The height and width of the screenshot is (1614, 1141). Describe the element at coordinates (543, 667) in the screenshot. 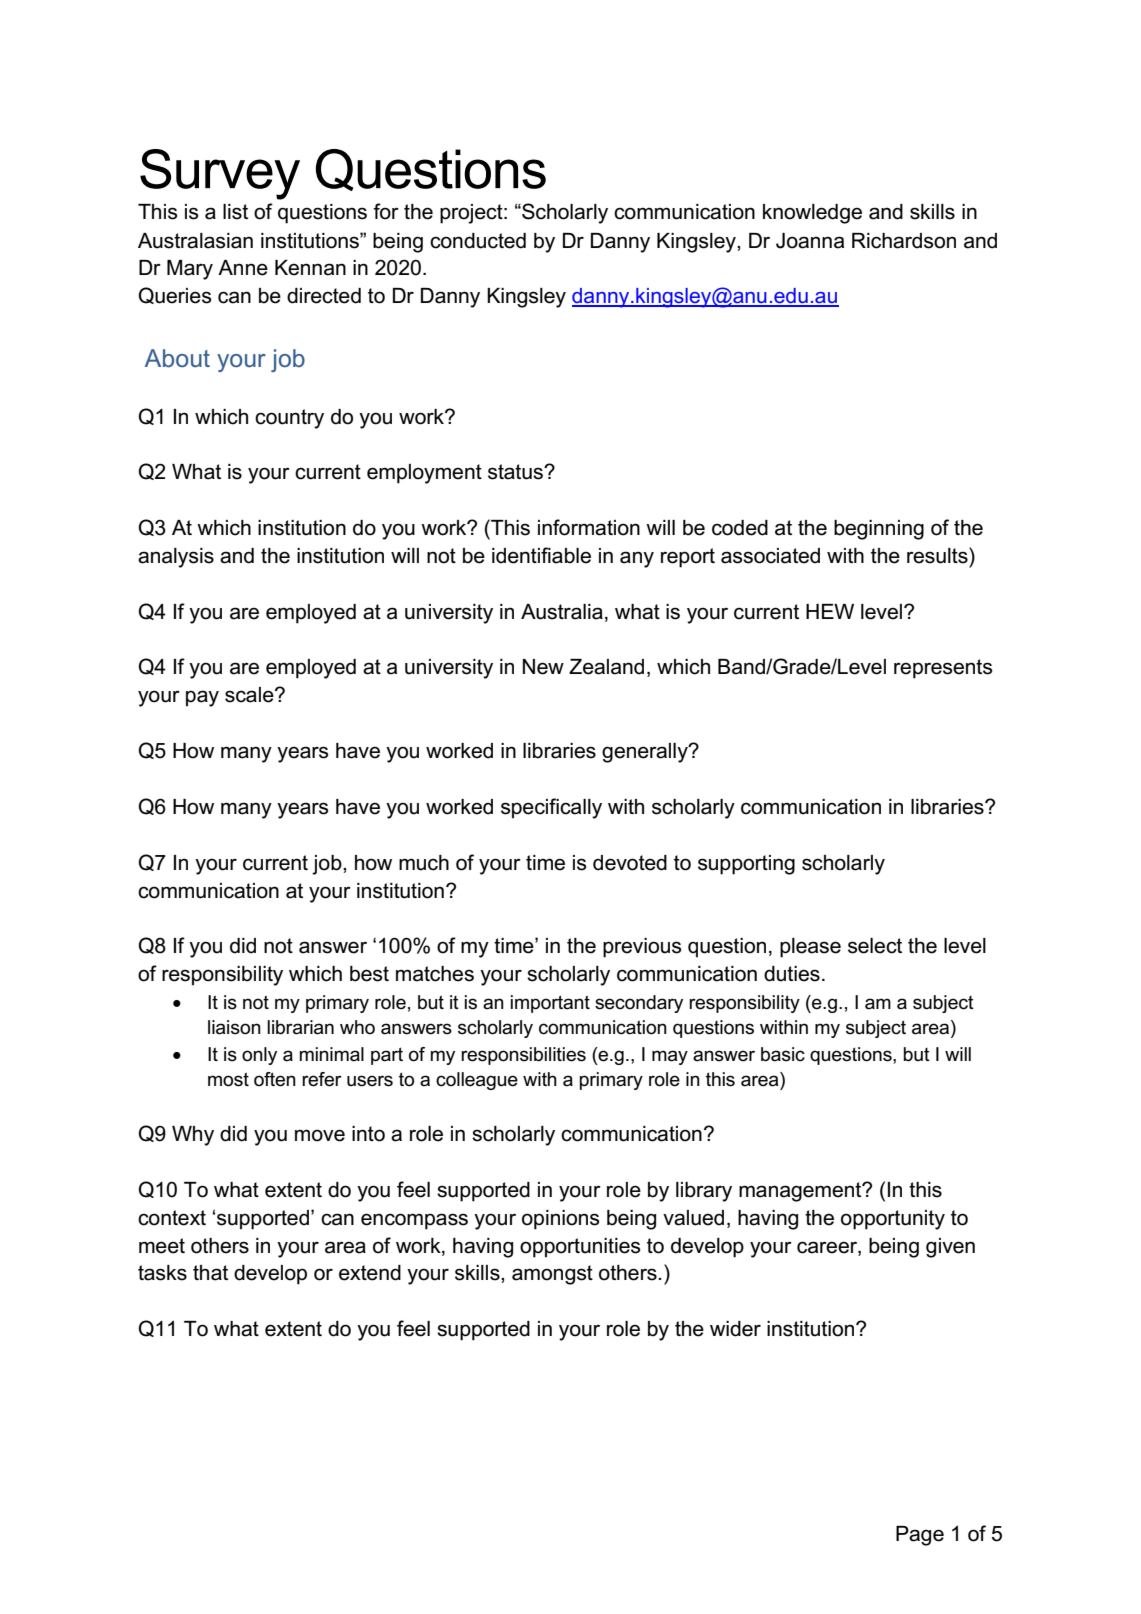

I see `New` at that location.
